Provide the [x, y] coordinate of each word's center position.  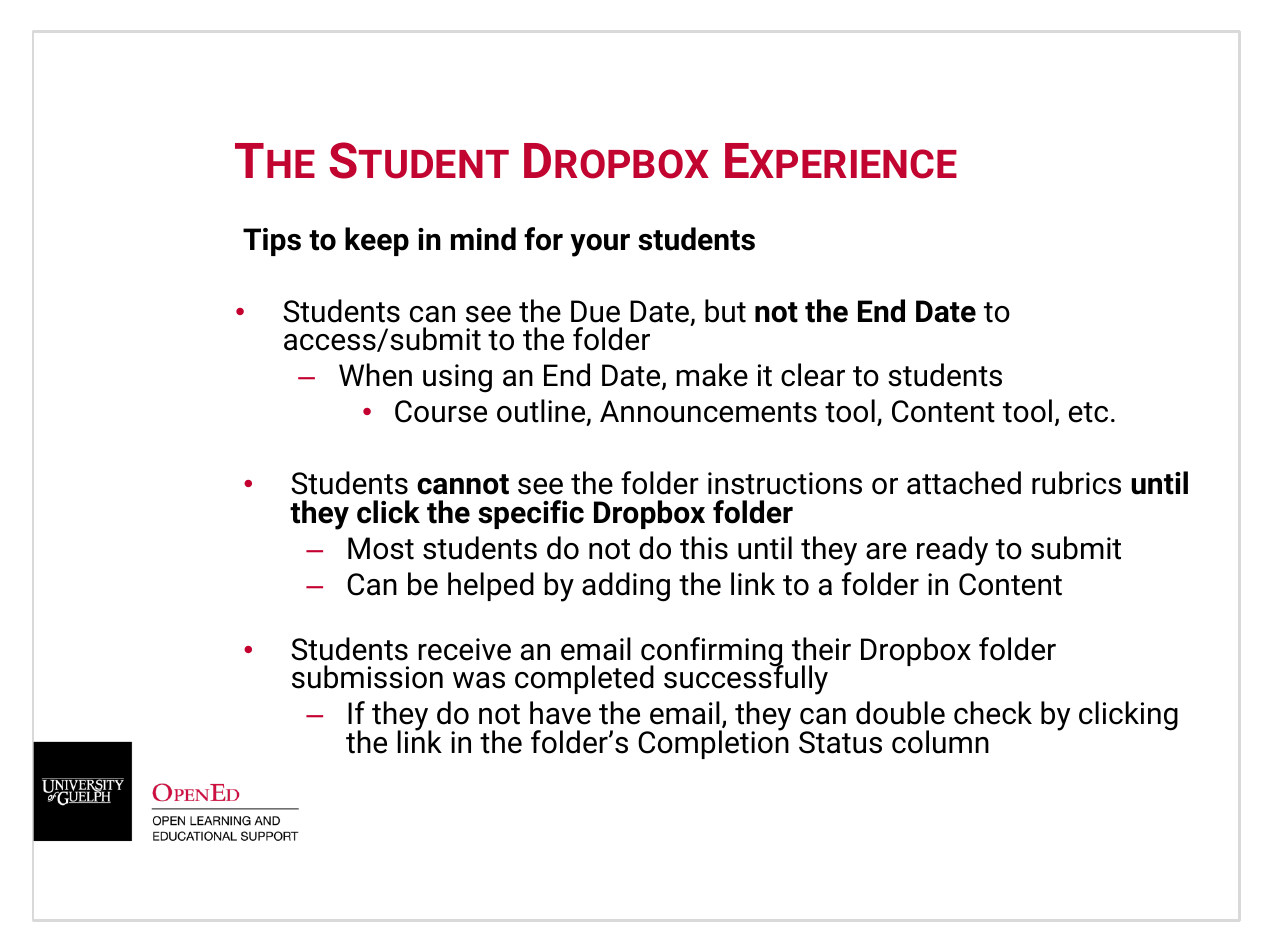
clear [813, 375]
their [821, 649]
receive [464, 649]
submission [367, 677]
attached [964, 483]
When [375, 375]
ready [952, 551]
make [712, 375]
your [600, 245]
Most [381, 548]
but [725, 311]
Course [441, 411]
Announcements [708, 411]
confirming [712, 653]
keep [377, 241]
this [704, 548]
